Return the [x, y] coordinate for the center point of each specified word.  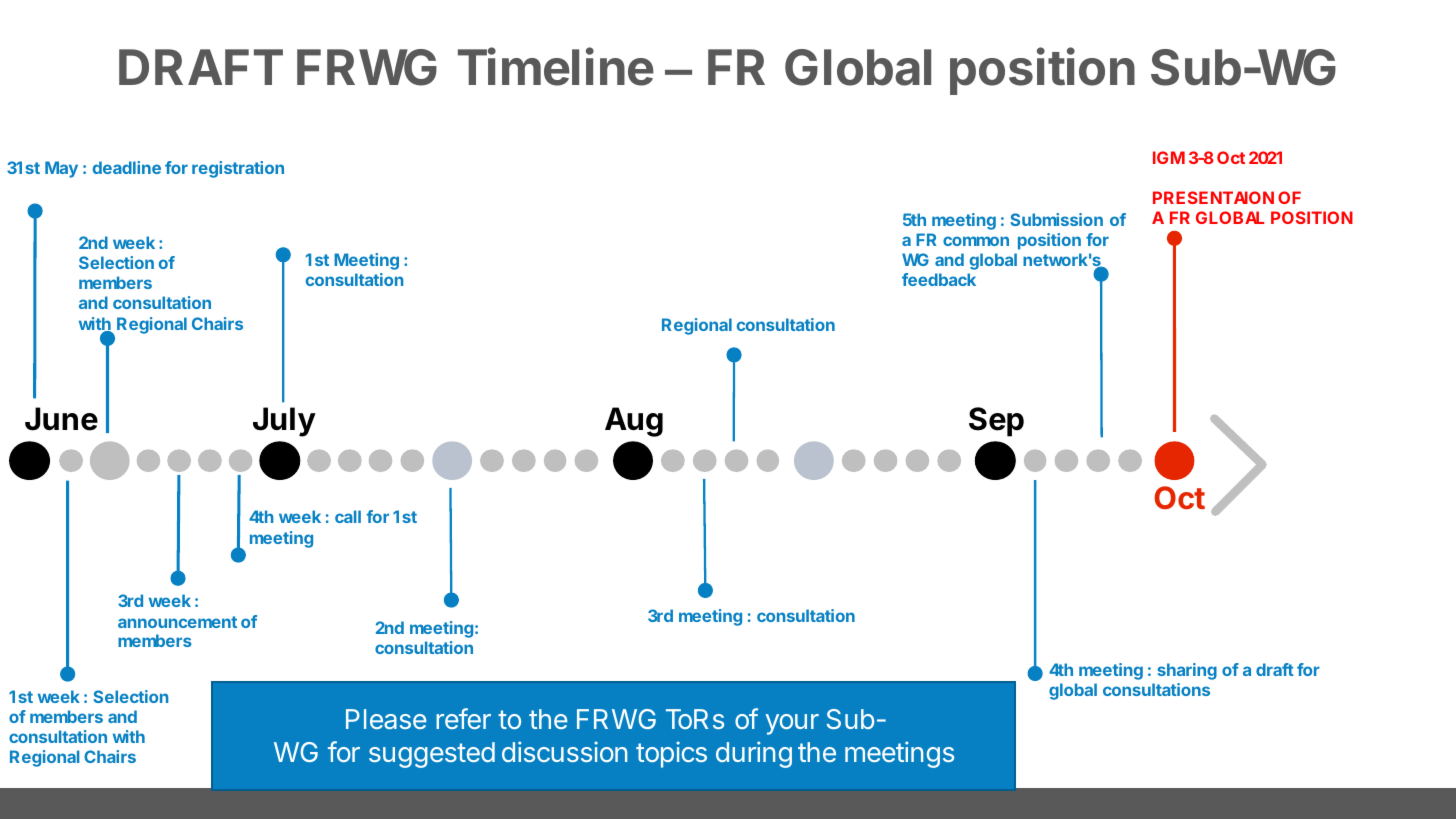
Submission [1056, 219]
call [348, 516]
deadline [127, 167]
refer [463, 718]
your [792, 724]
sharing [1187, 671]
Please [386, 719]
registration [238, 169]
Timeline [556, 66]
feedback [939, 279]
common [976, 241]
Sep [996, 422]
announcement [177, 622]
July [284, 422]
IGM [1169, 157]
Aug [634, 422]
